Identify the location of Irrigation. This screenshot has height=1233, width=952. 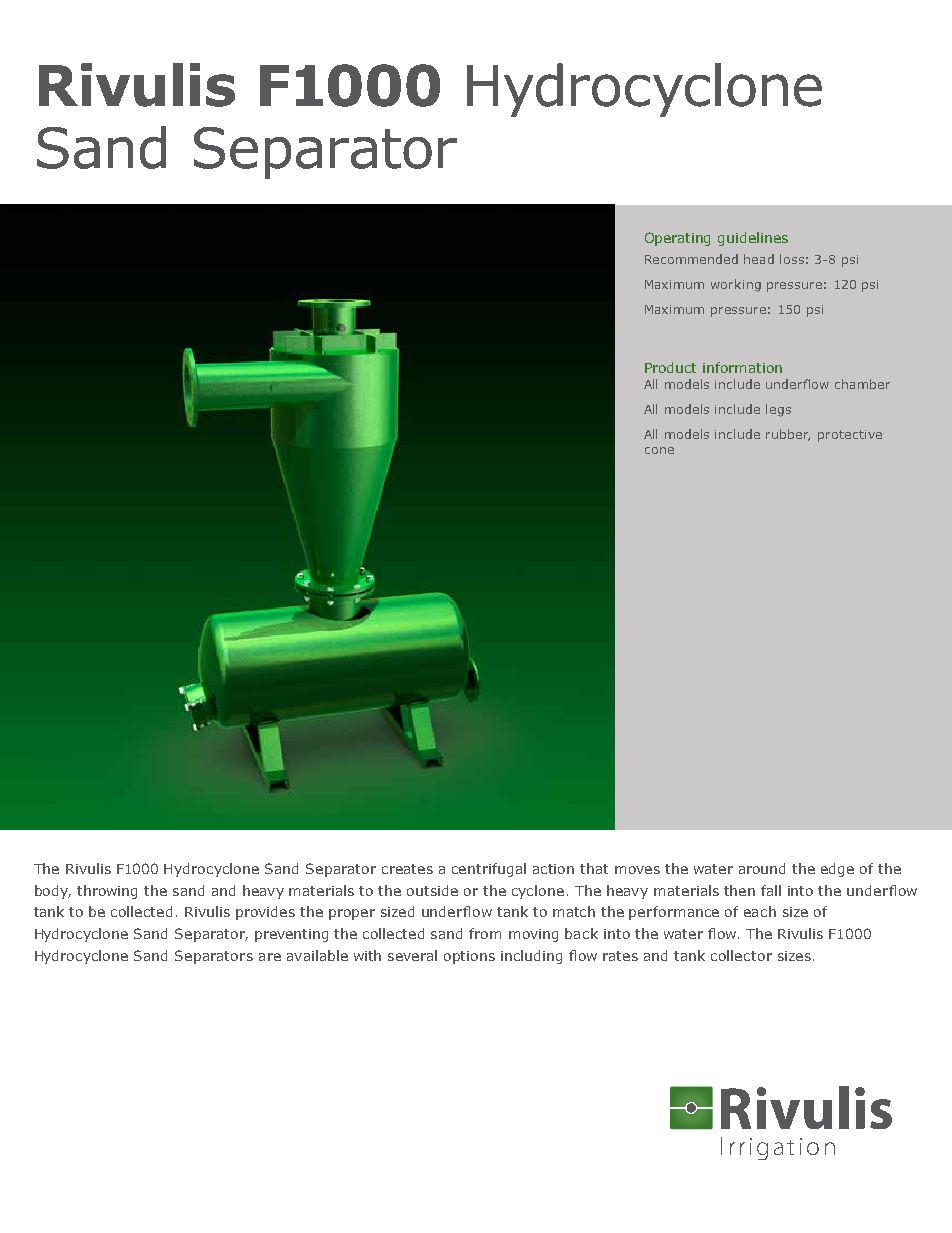
(778, 1148).
